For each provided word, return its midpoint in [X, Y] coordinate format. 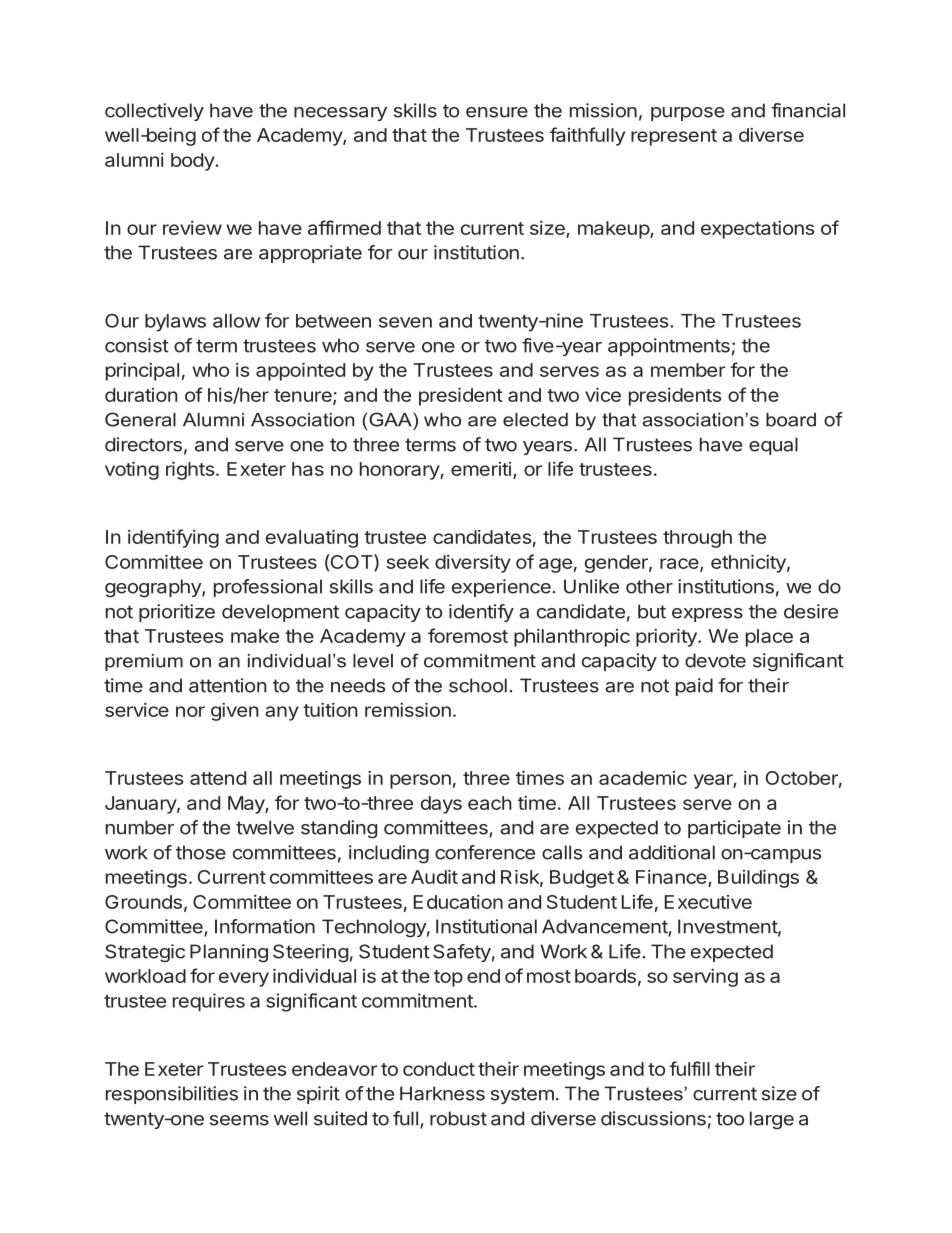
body [193, 162]
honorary [400, 471]
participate [734, 829]
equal [773, 446]
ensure [497, 112]
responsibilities [172, 1095]
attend [218, 778]
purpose [688, 114]
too [730, 1119]
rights [190, 471]
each [490, 803]
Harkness [442, 1093]
